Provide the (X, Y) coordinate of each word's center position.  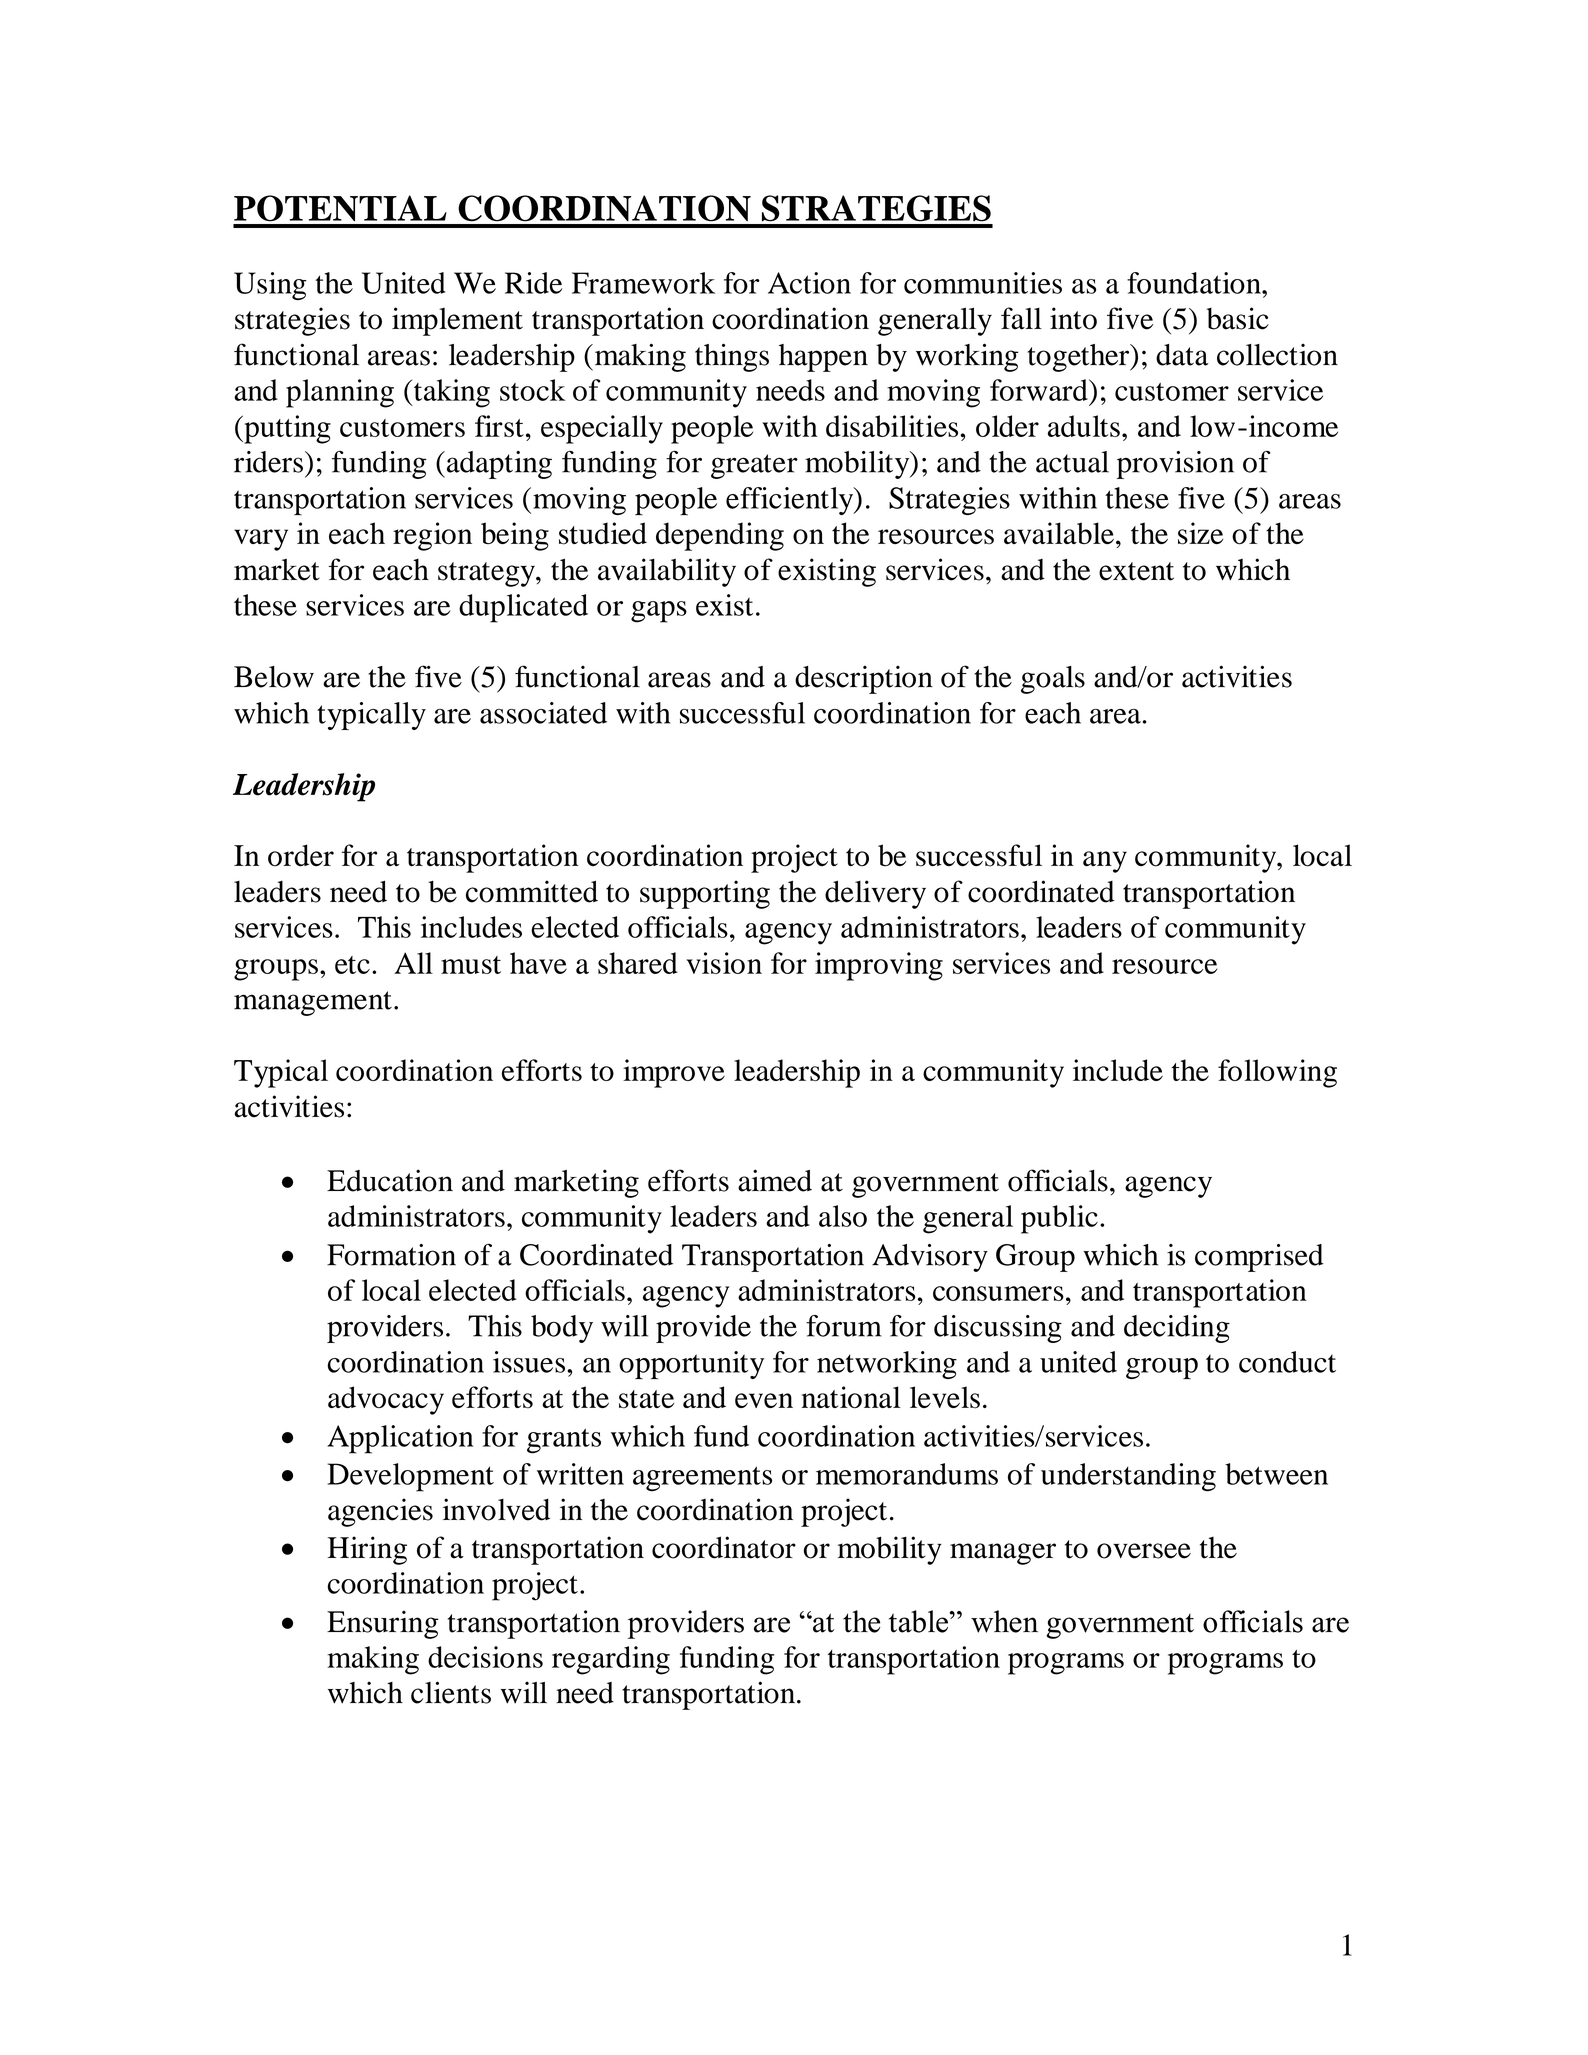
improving (879, 966)
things (732, 357)
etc (352, 965)
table (919, 1621)
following (1277, 1073)
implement (457, 321)
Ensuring (382, 1624)
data (1182, 355)
